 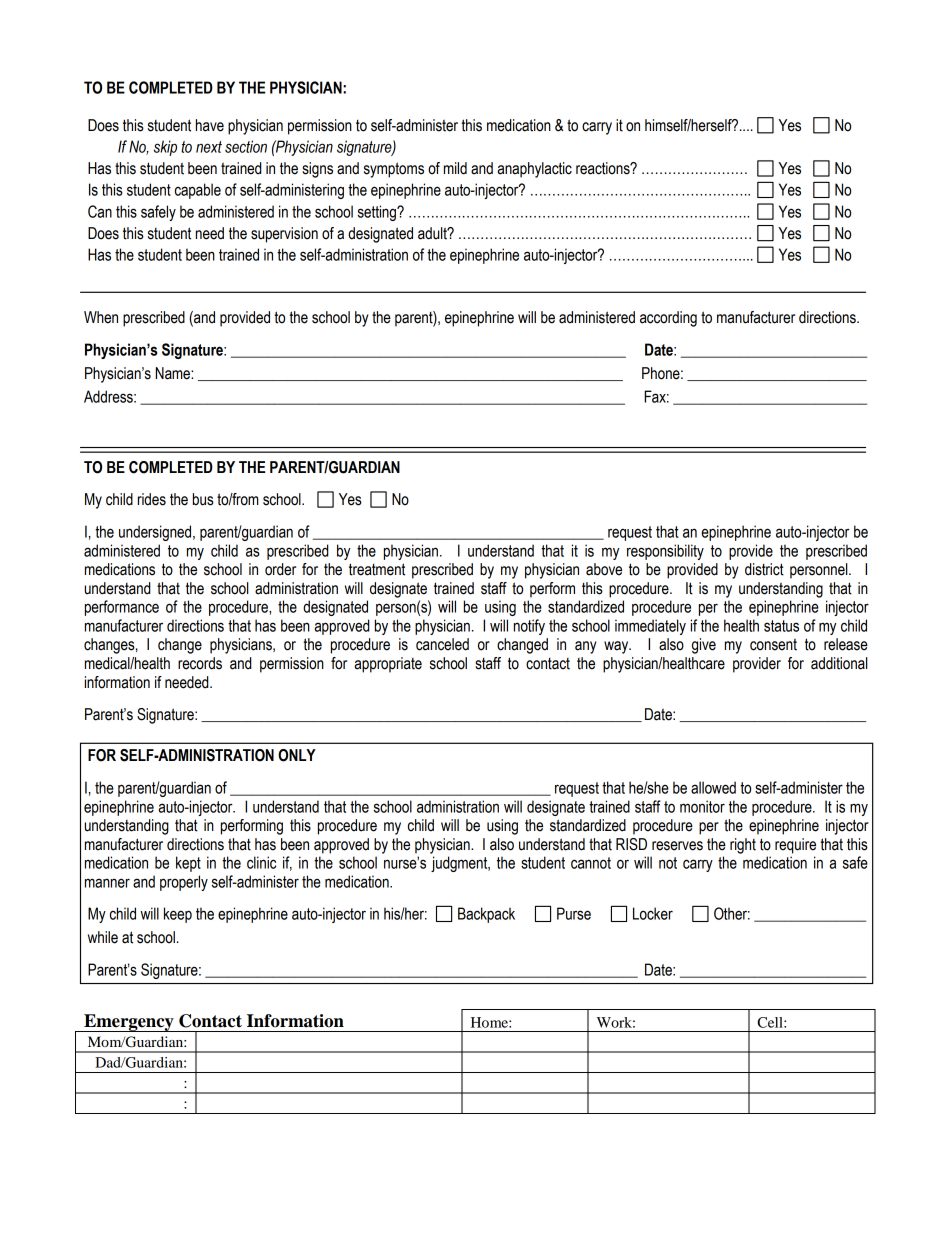 I want to click on When, so click(x=101, y=317).
